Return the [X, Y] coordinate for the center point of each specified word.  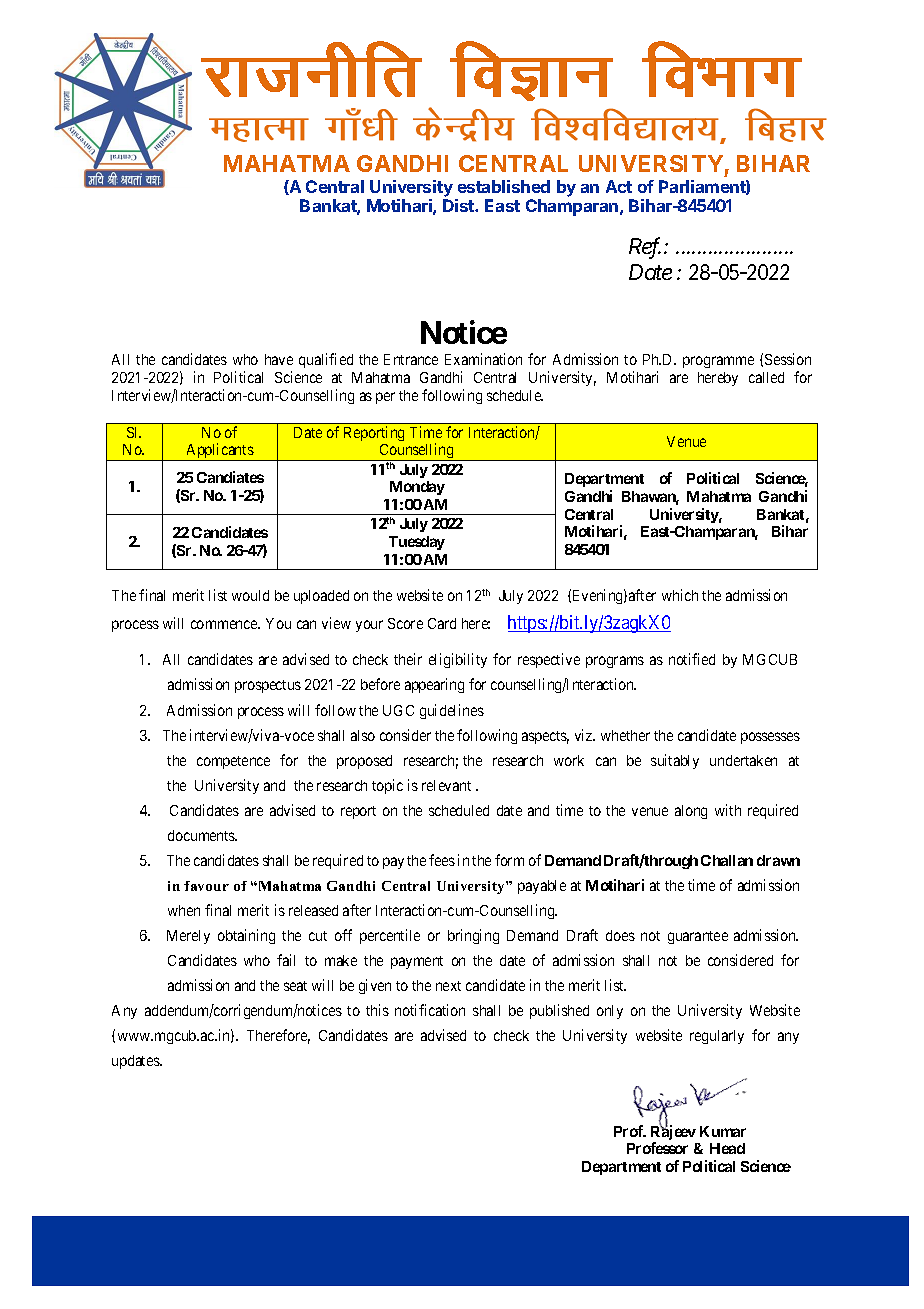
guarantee [698, 937]
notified [692, 659]
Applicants [219, 452]
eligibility [458, 660]
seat [295, 986]
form [509, 860]
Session [788, 359]
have [279, 359]
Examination [483, 359]
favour [206, 886]
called [766, 377]
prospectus [268, 686]
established [504, 186]
